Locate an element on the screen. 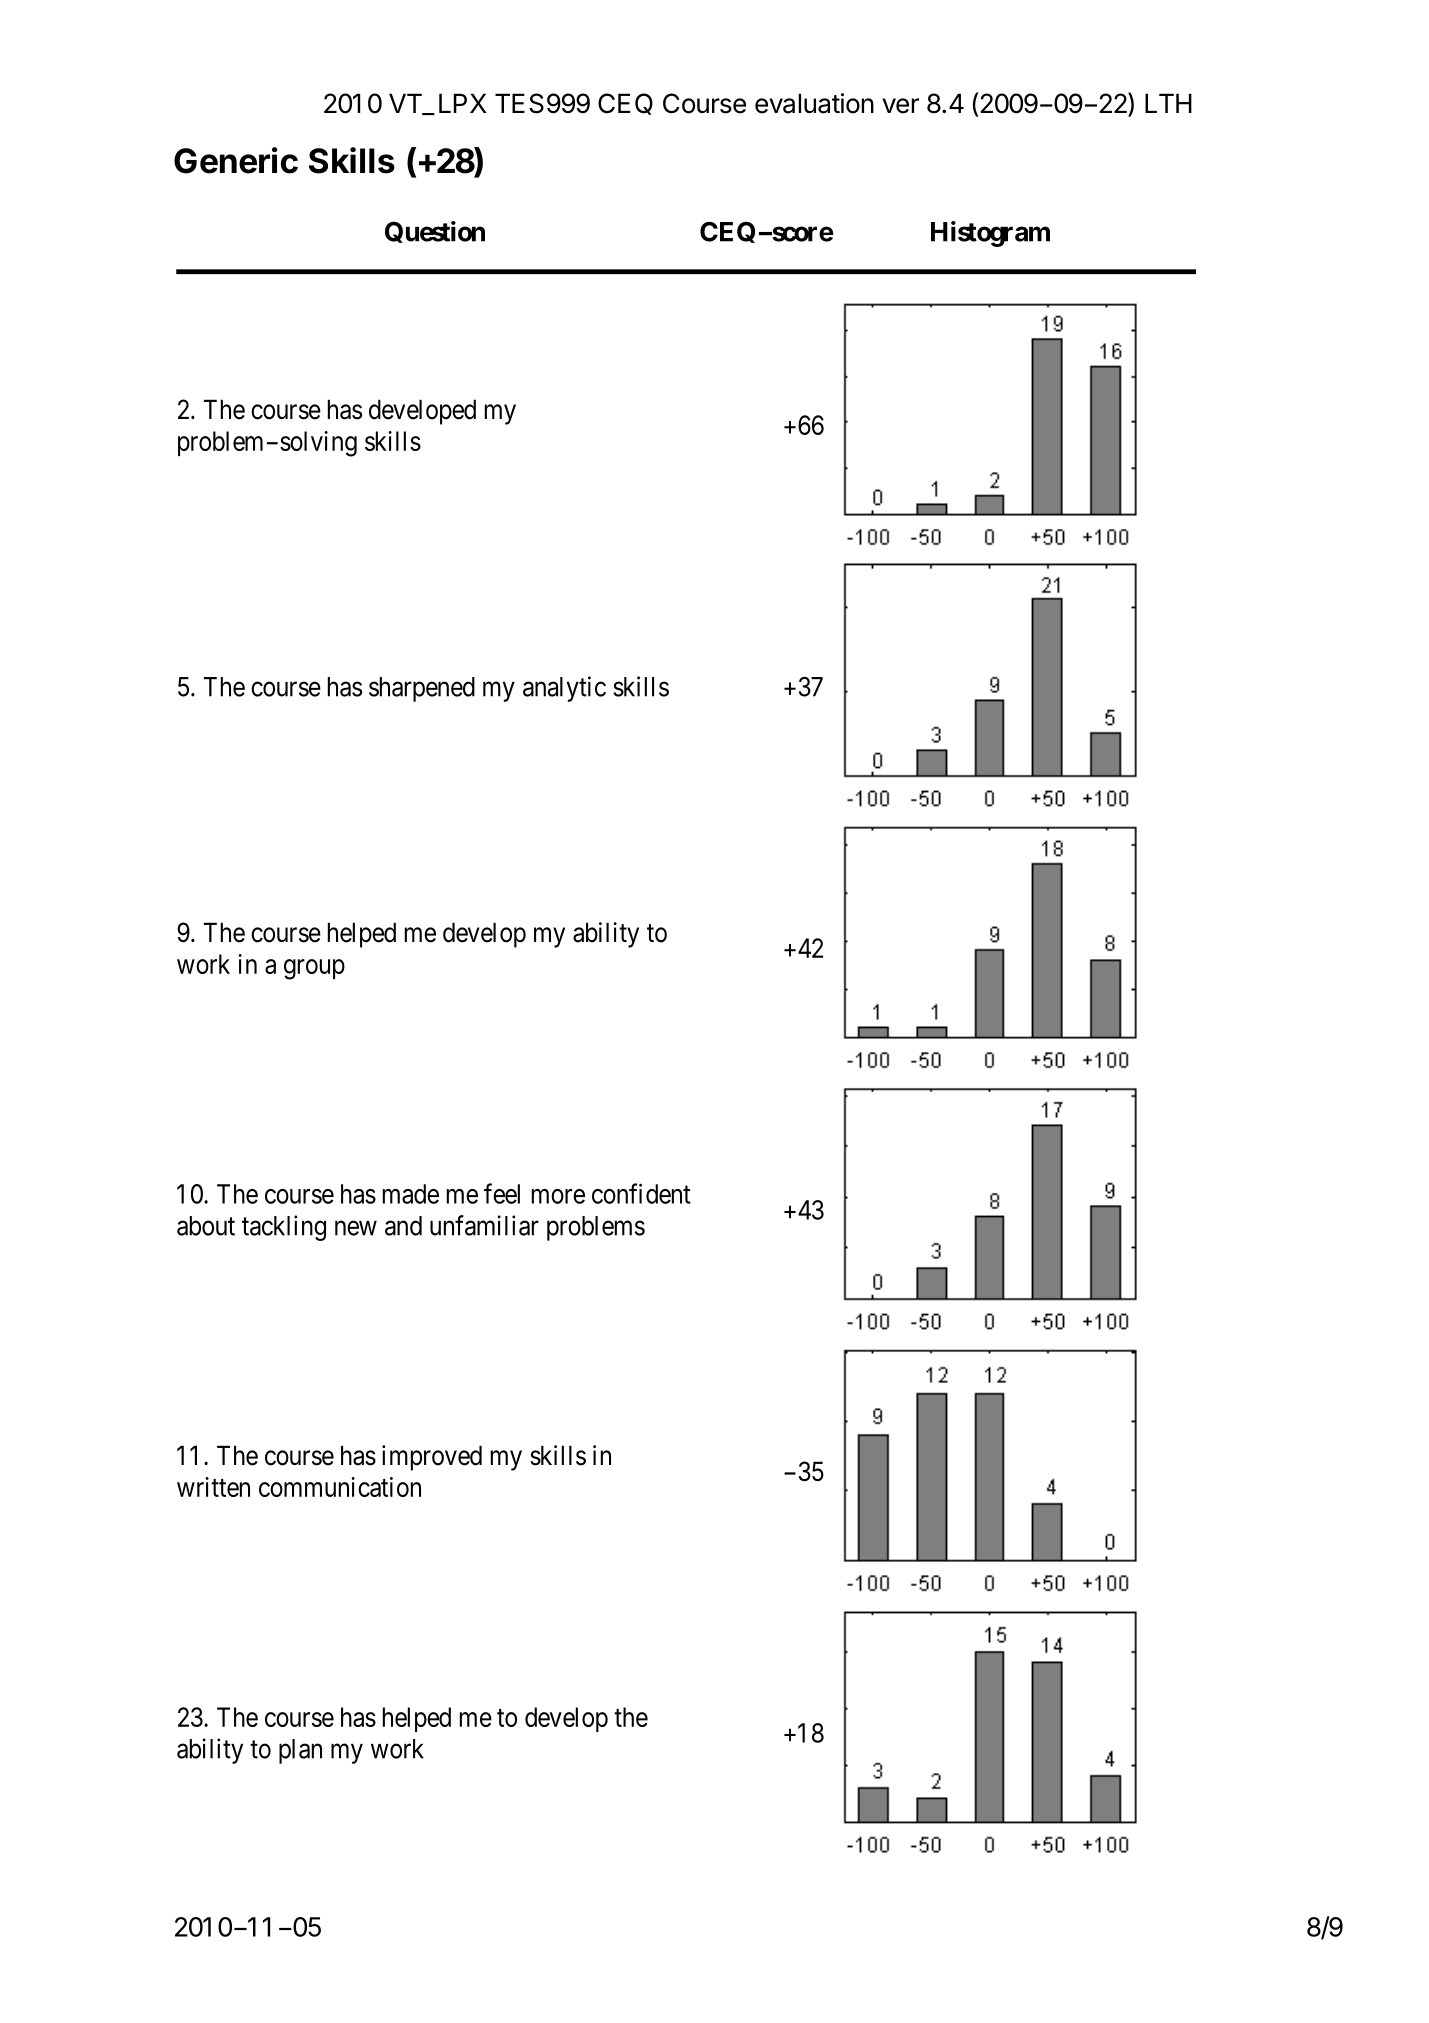 The width and height of the screenshot is (1429, 2023). Histogram is located at coordinates (990, 234).
